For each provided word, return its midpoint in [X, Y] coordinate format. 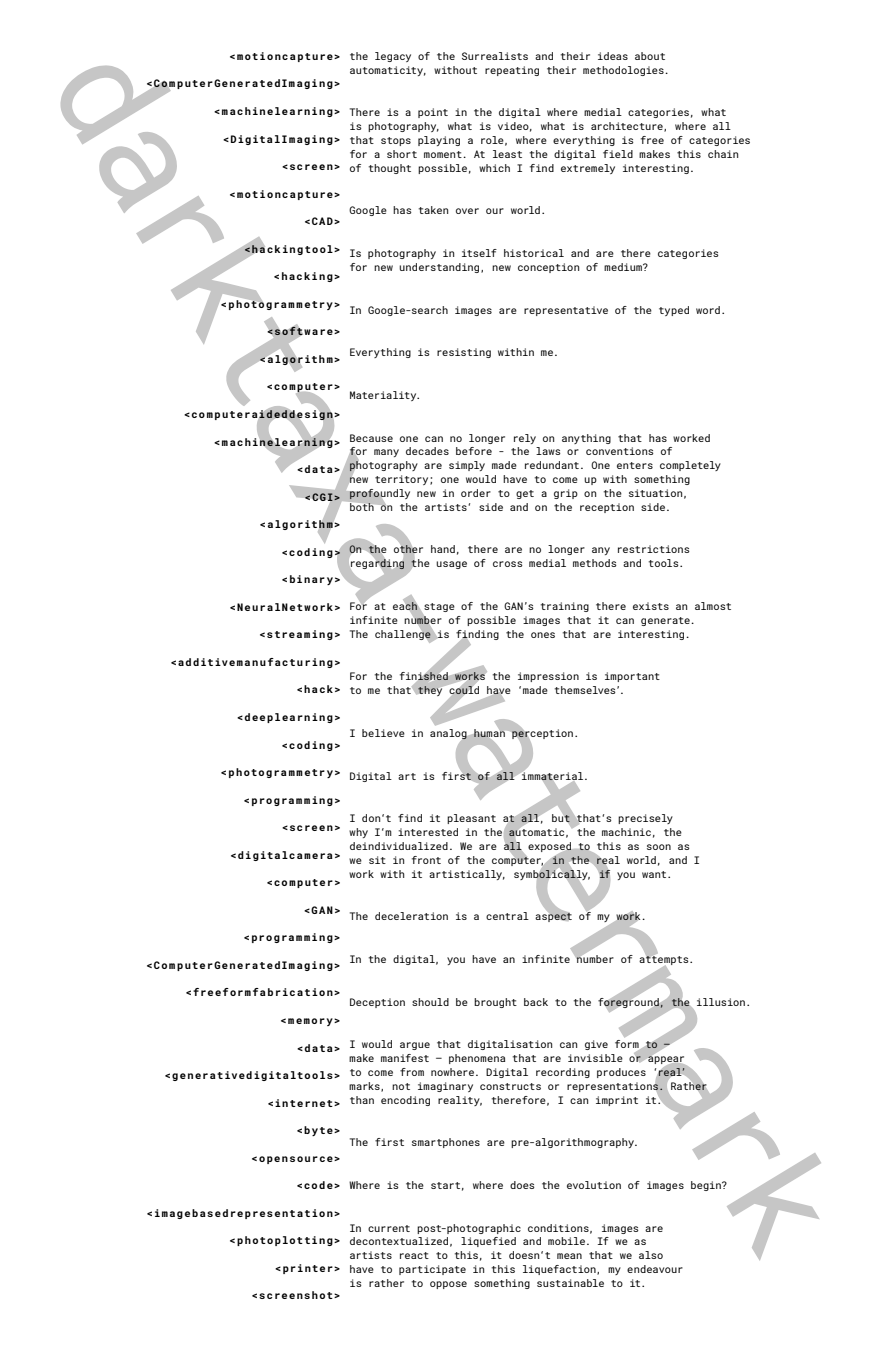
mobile [566, 1241]
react [414, 1255]
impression [548, 677]
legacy [393, 57]
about [650, 56]
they [430, 691]
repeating [512, 71]
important [632, 677]
